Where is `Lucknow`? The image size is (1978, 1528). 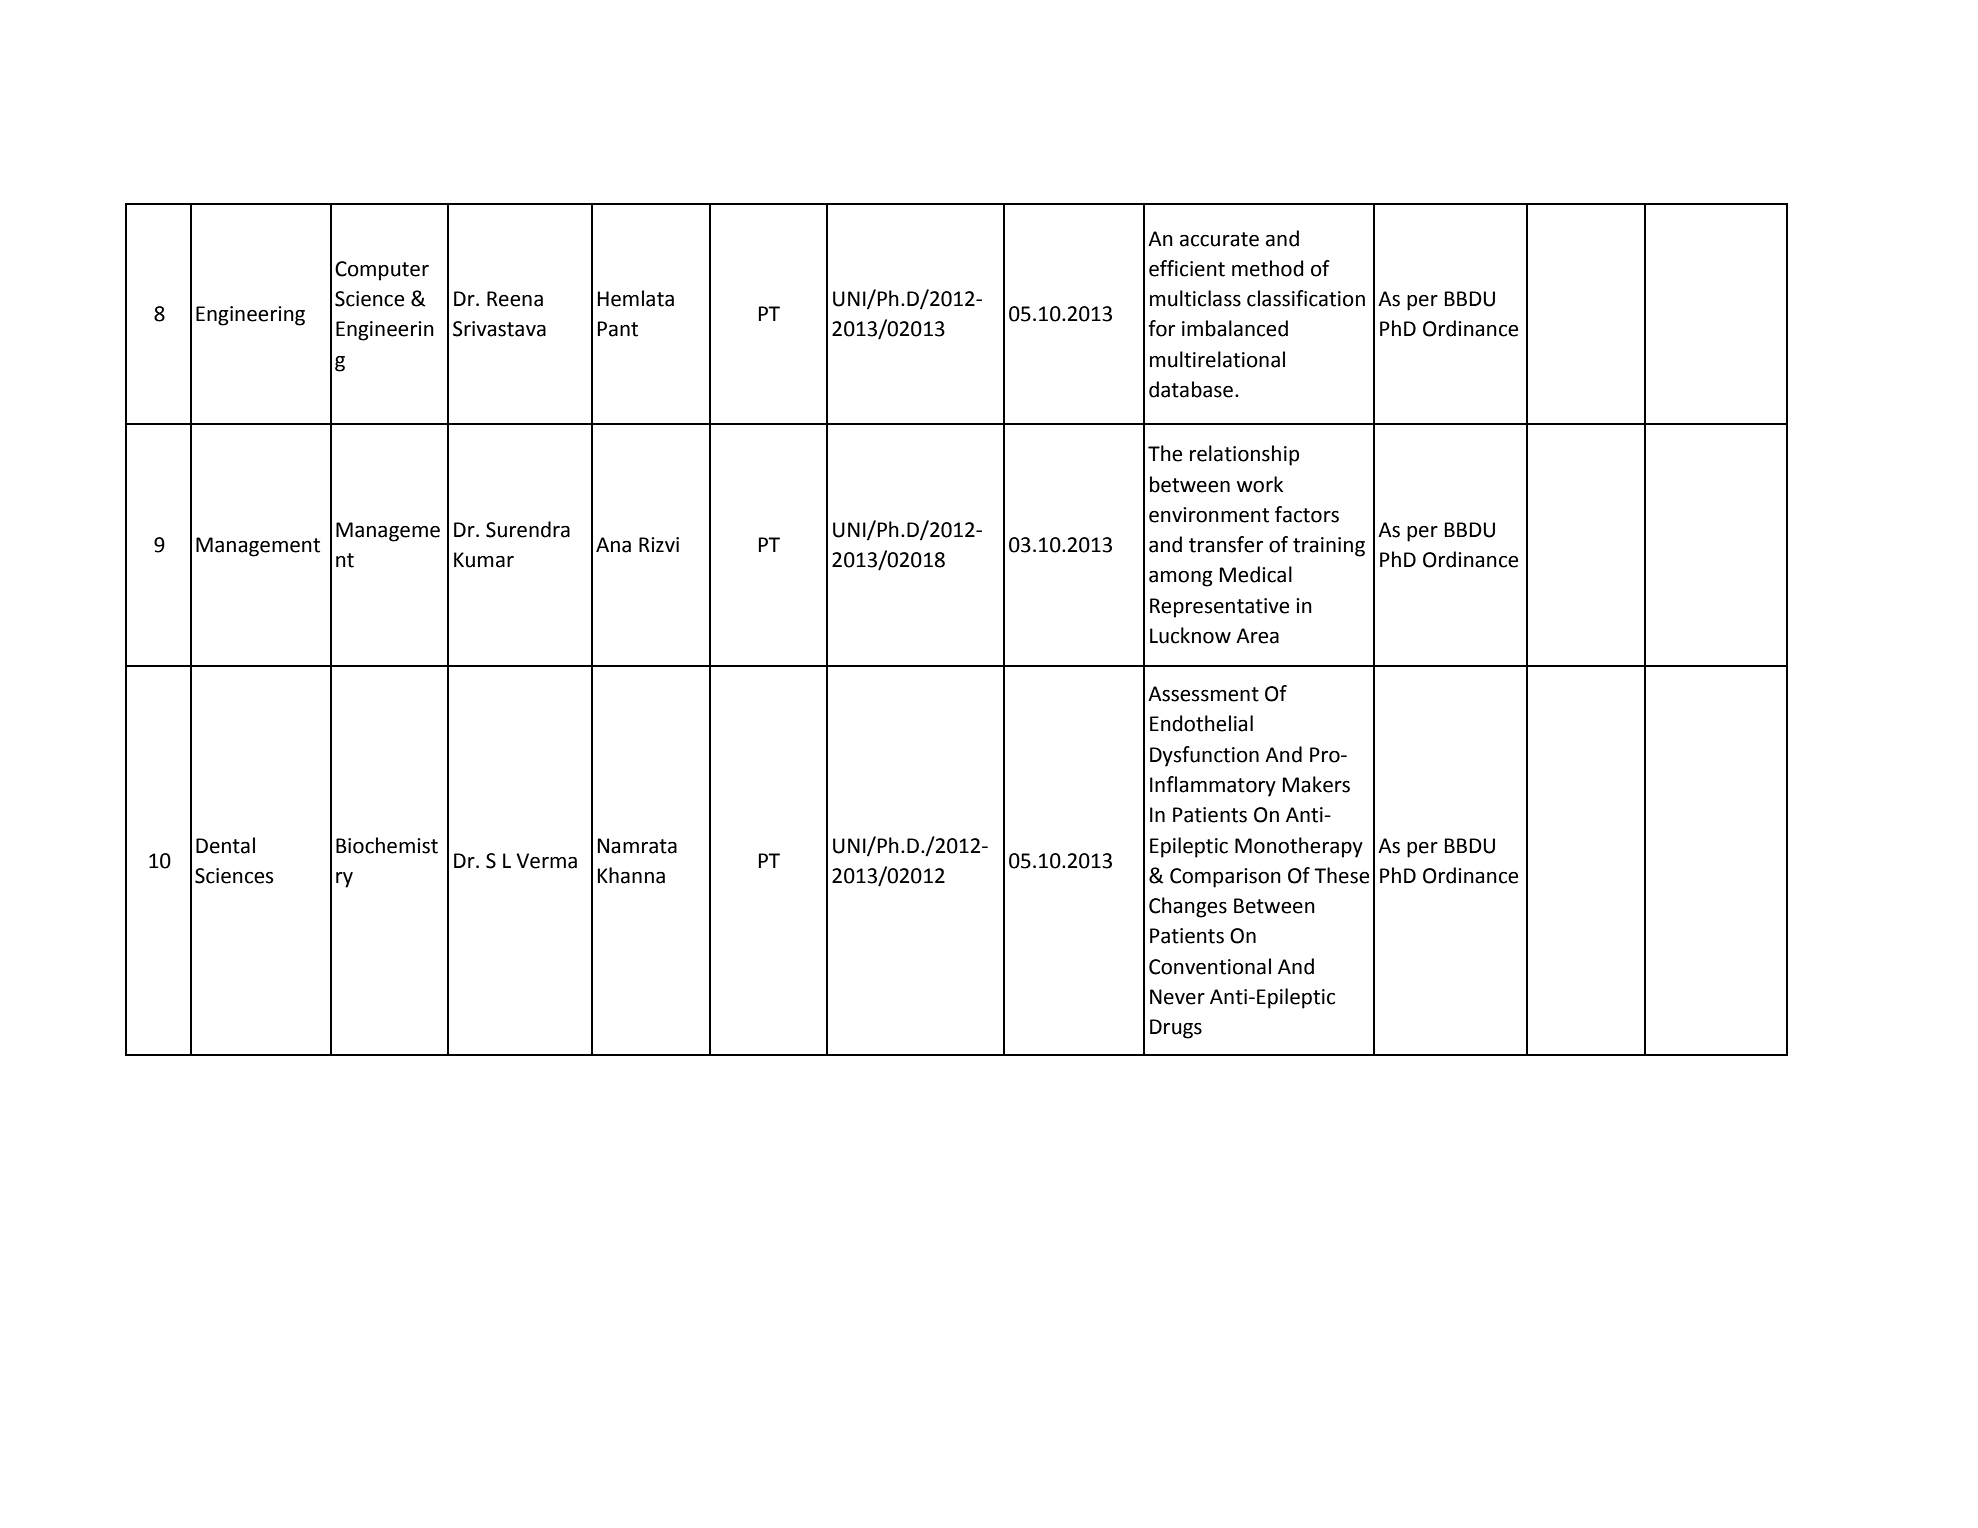
Lucknow is located at coordinates (1190, 635).
